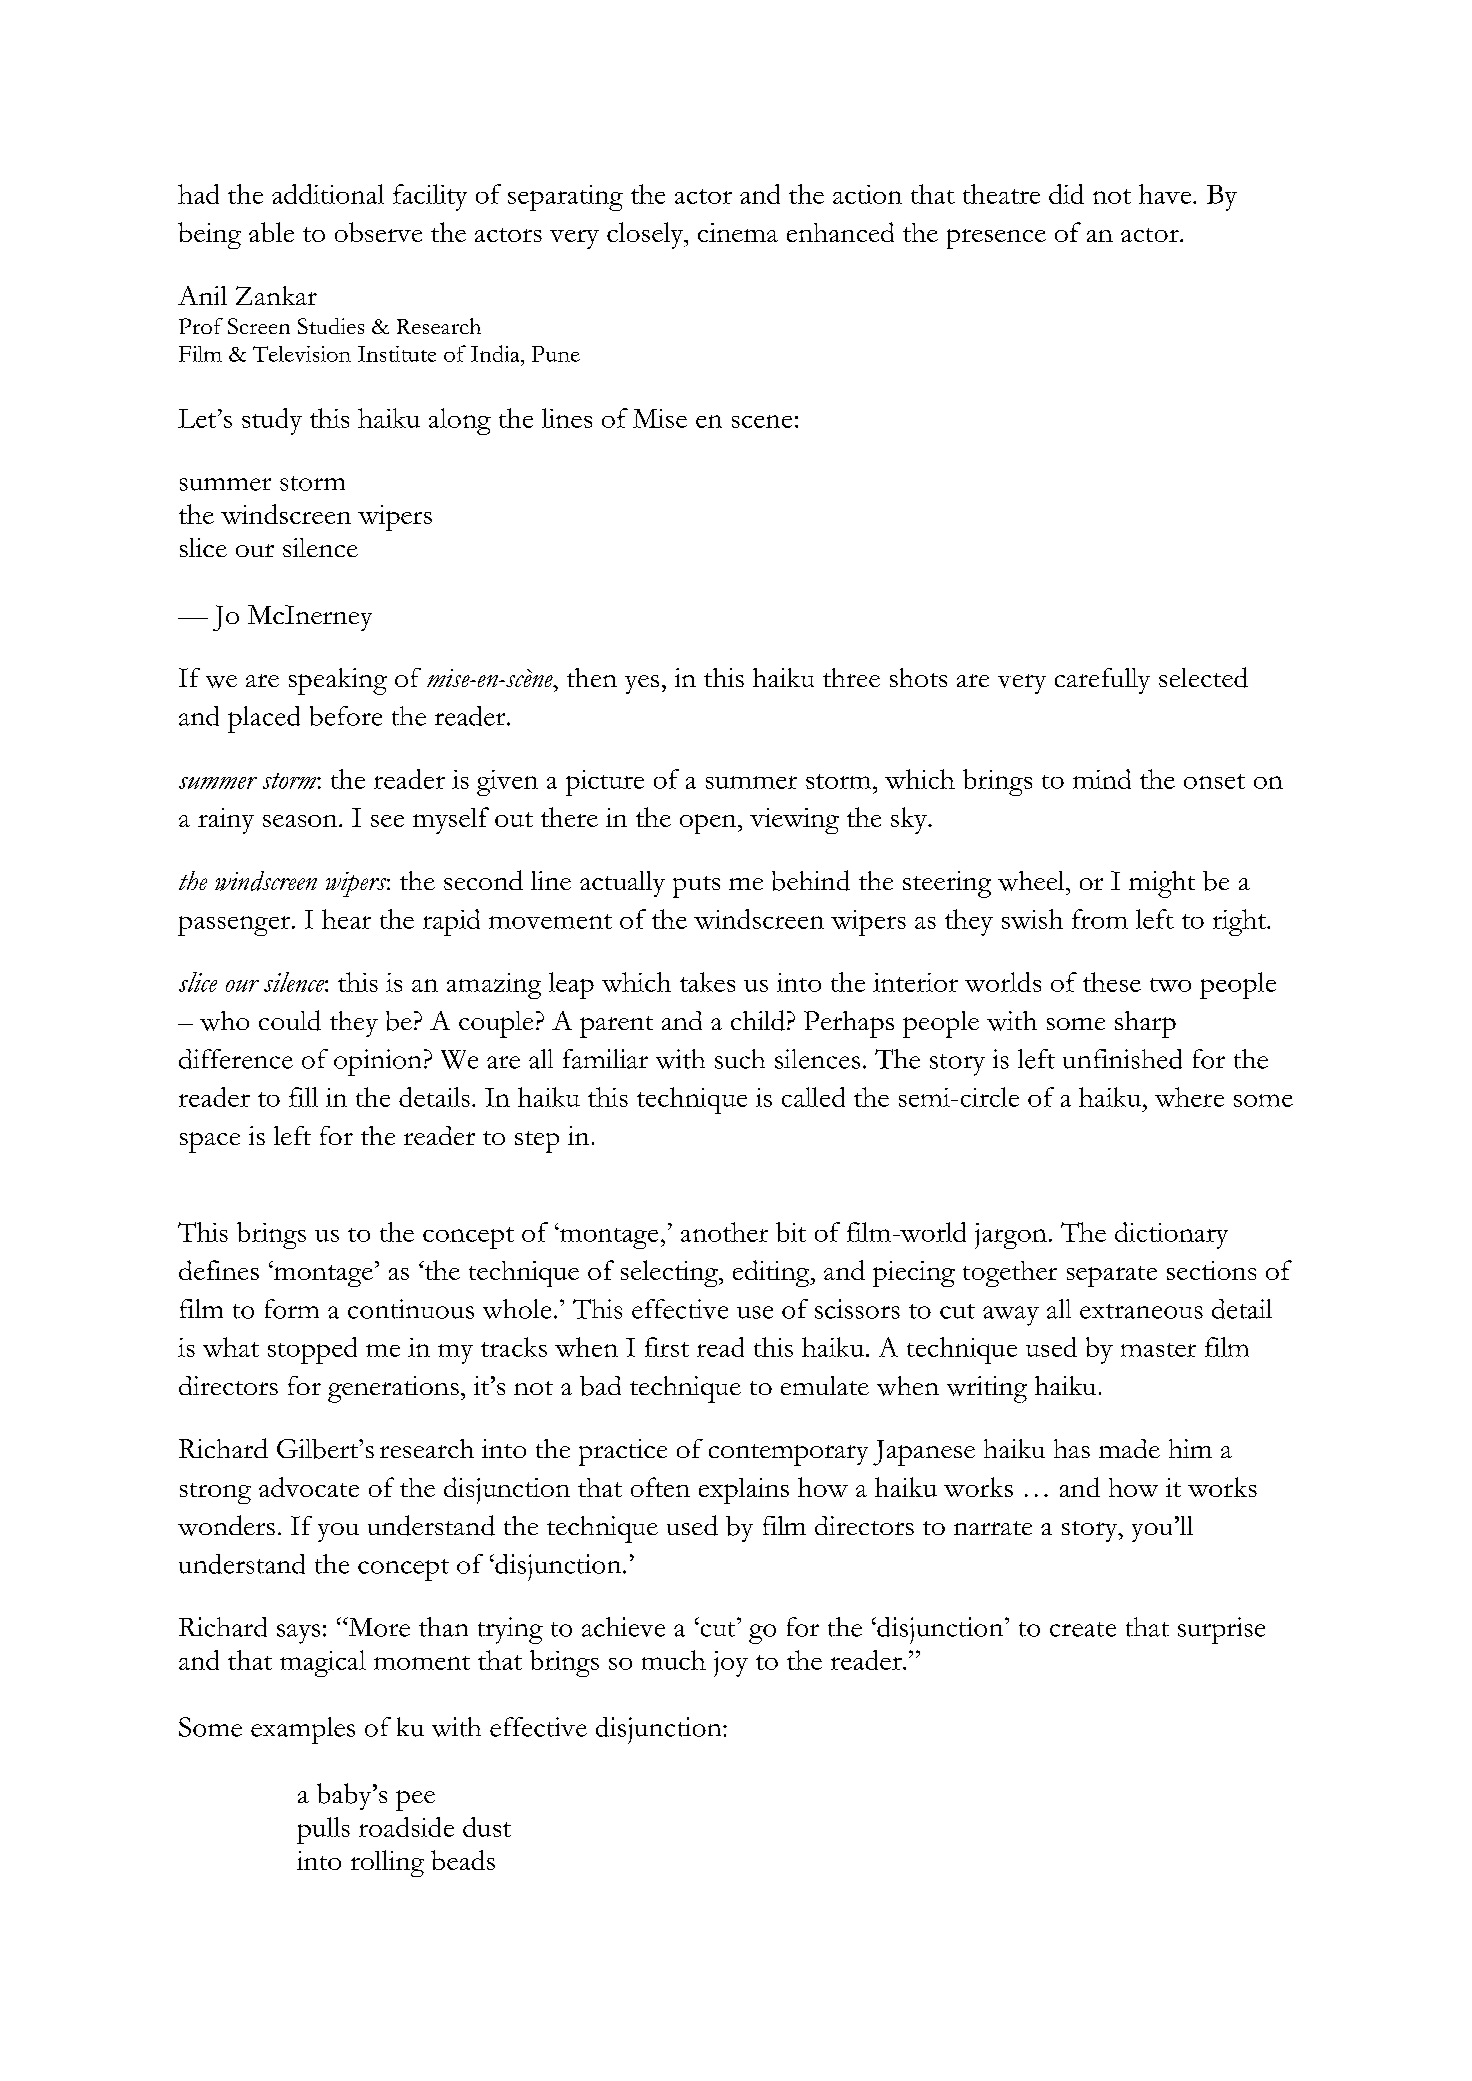 This screenshot has width=1472, height=2081. I want to click on did, so click(1066, 194).
